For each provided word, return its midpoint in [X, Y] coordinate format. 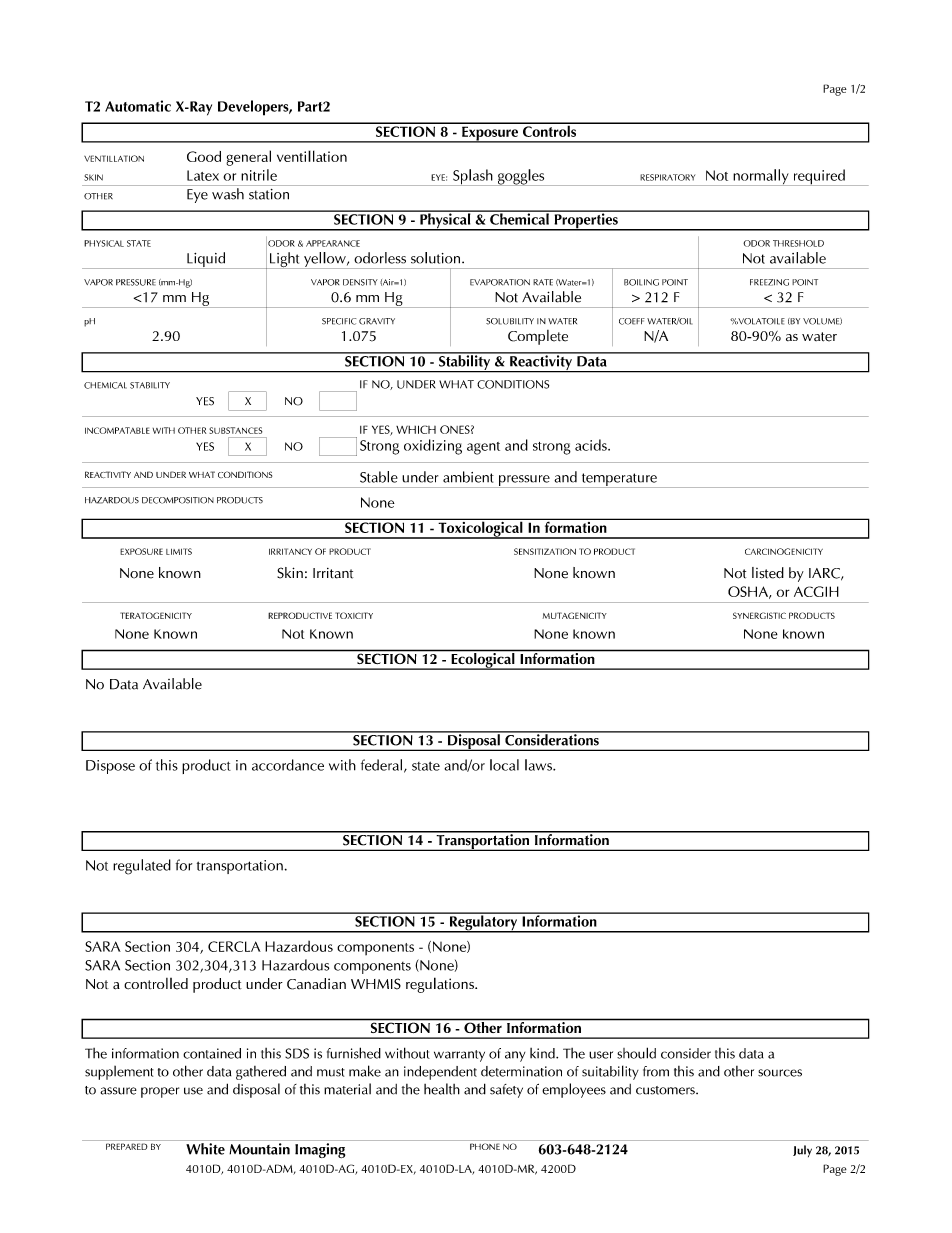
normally [761, 177]
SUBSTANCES [235, 430]
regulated [142, 867]
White [205, 1149]
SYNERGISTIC [759, 615]
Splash [473, 177]
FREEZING [769, 282]
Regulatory [483, 923]
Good [204, 156]
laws [539, 765]
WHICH [416, 429]
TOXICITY [354, 615]
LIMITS [179, 551]
